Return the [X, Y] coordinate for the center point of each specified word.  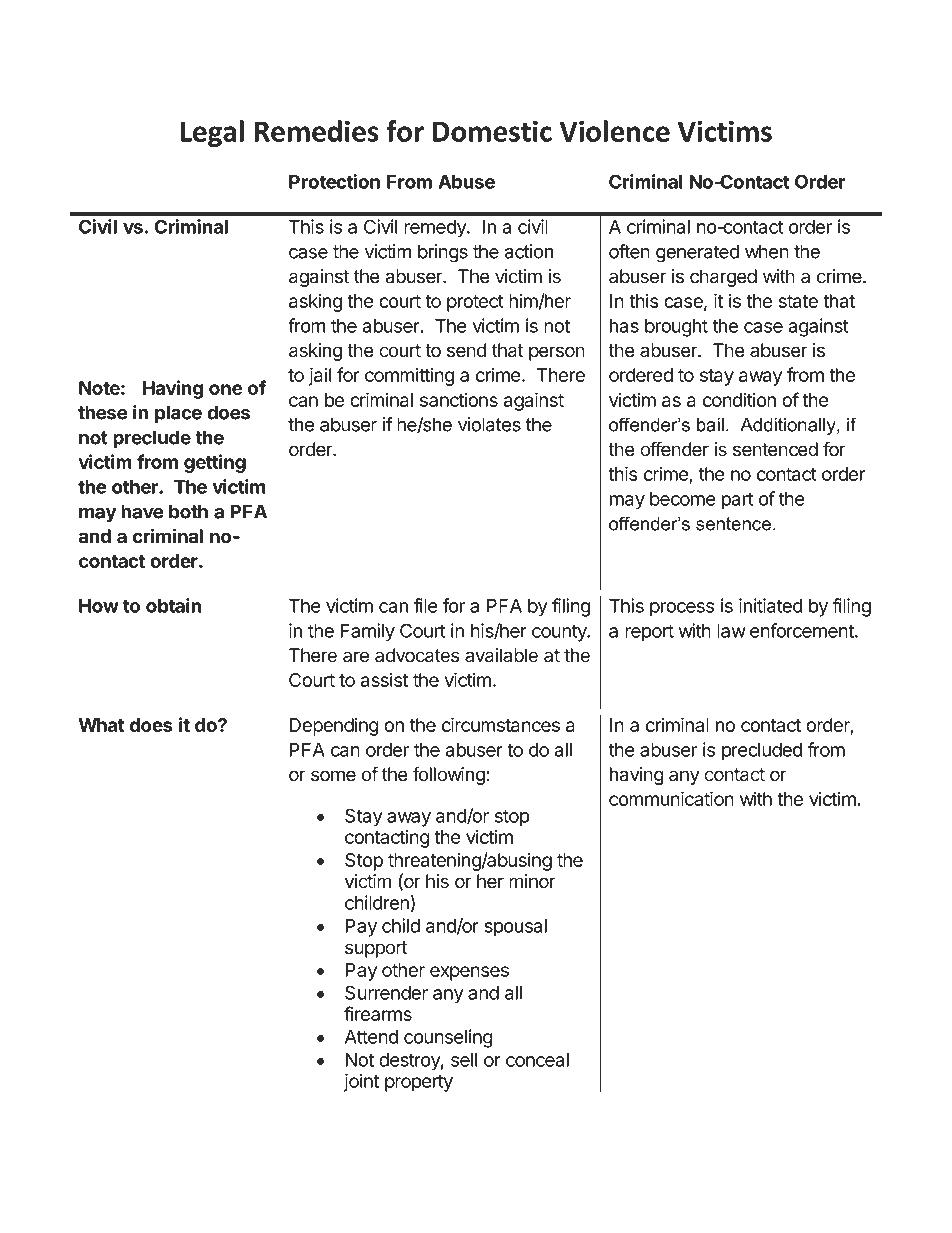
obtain [173, 605]
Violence [614, 131]
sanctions [459, 399]
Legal [212, 133]
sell [464, 1060]
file [426, 605]
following [450, 775]
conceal [537, 1060]
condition [739, 399]
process [682, 609]
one [226, 389]
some [333, 776]
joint [361, 1083]
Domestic [492, 131]
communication [671, 798]
